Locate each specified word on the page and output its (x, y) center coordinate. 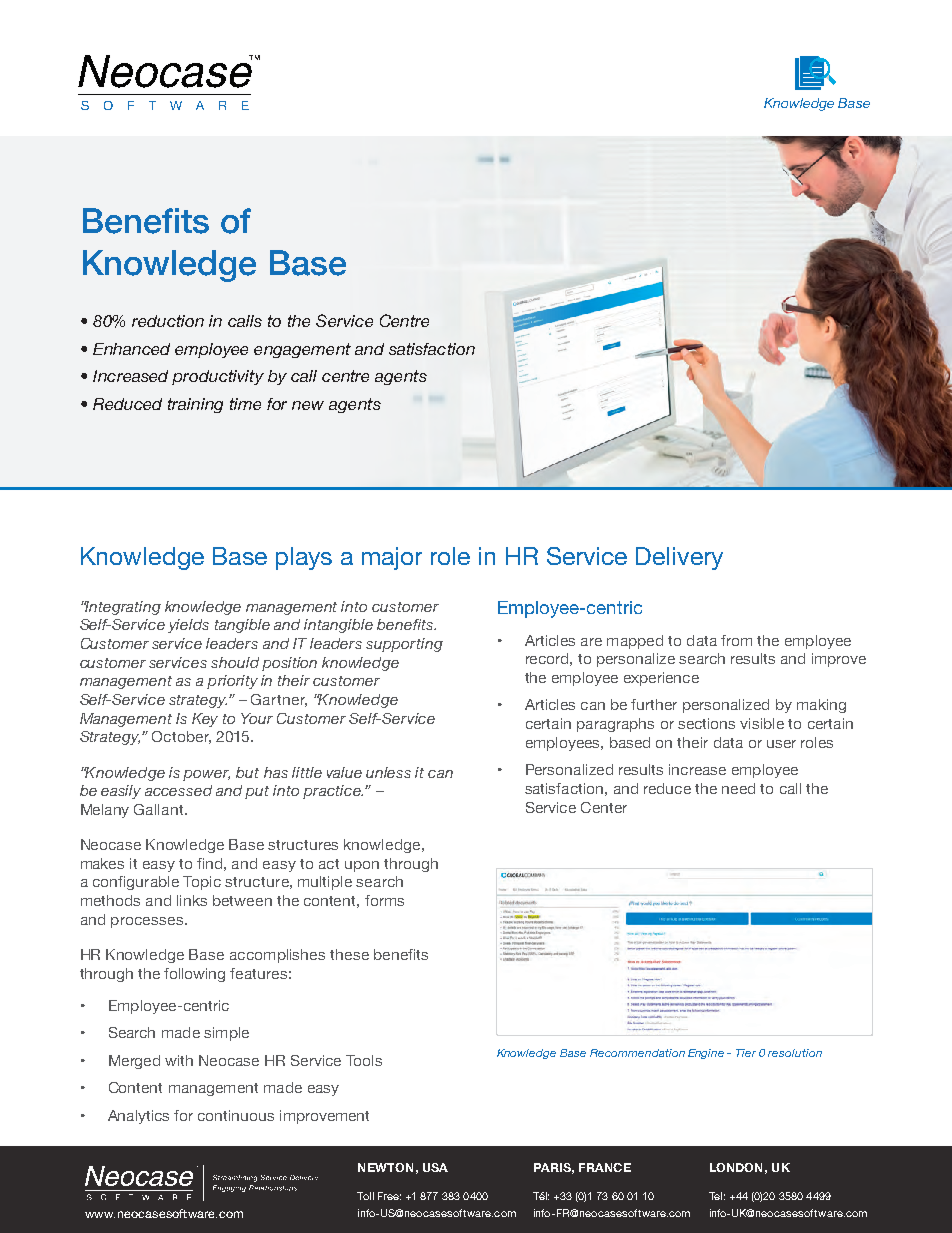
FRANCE (605, 1167)
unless (388, 772)
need (738, 788)
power (206, 775)
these (349, 954)
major (392, 558)
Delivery (679, 558)
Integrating (122, 608)
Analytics (138, 1117)
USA (435, 1167)
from (736, 640)
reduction (168, 321)
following (194, 975)
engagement (302, 350)
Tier (746, 1053)
